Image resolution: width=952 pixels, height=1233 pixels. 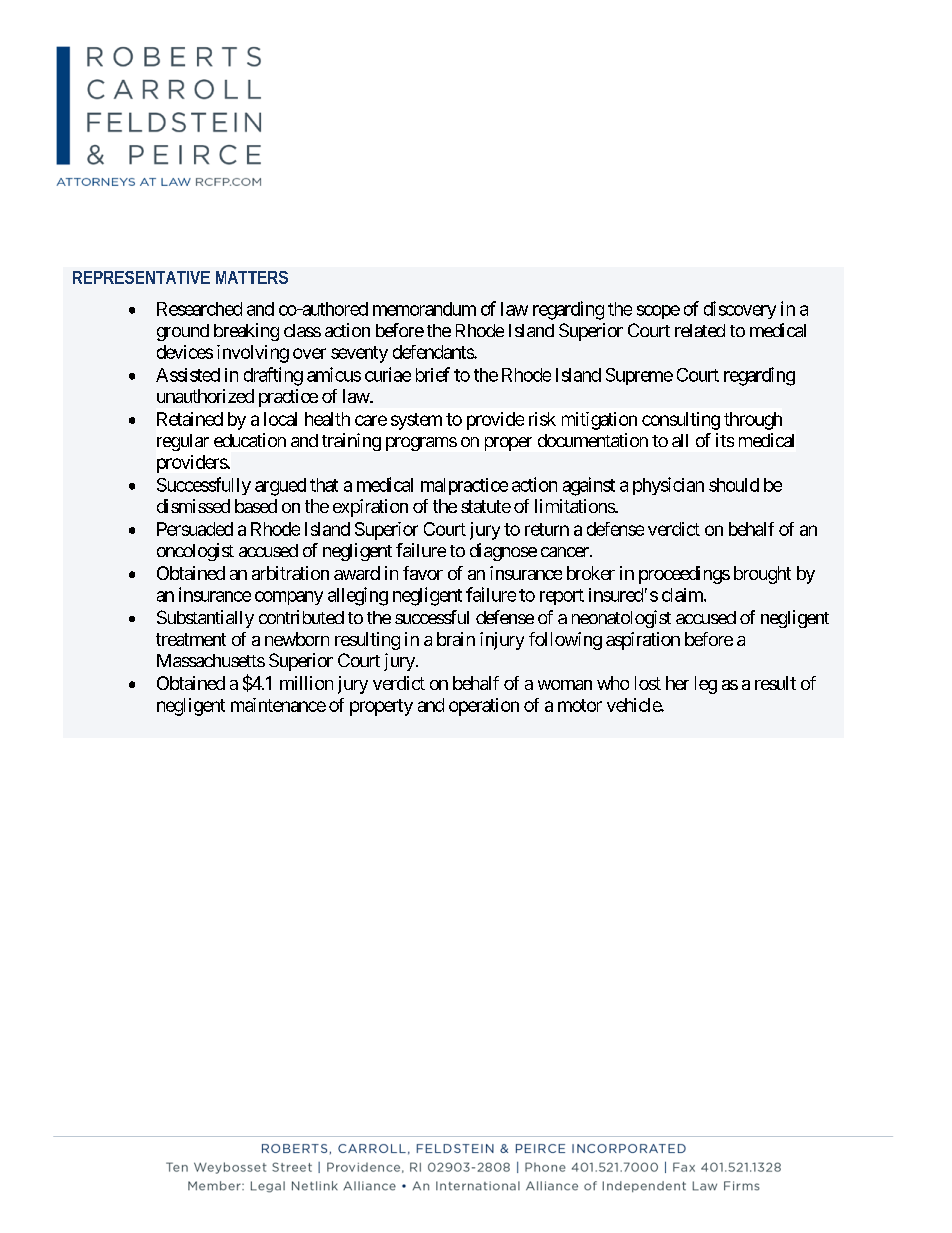 What do you see at coordinates (677, 683) in the screenshot?
I see `her` at bounding box center [677, 683].
